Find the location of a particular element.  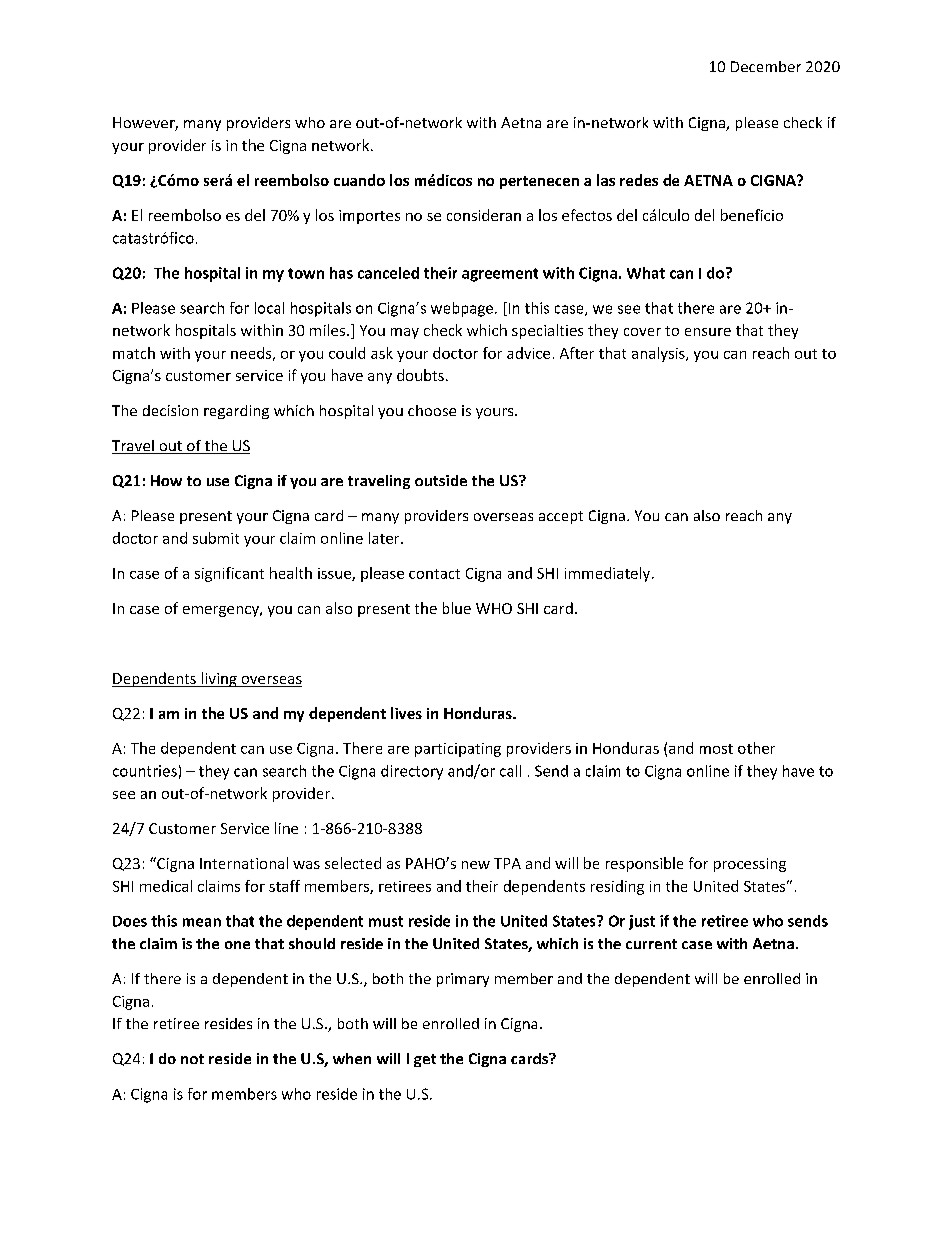

las is located at coordinates (606, 180).
